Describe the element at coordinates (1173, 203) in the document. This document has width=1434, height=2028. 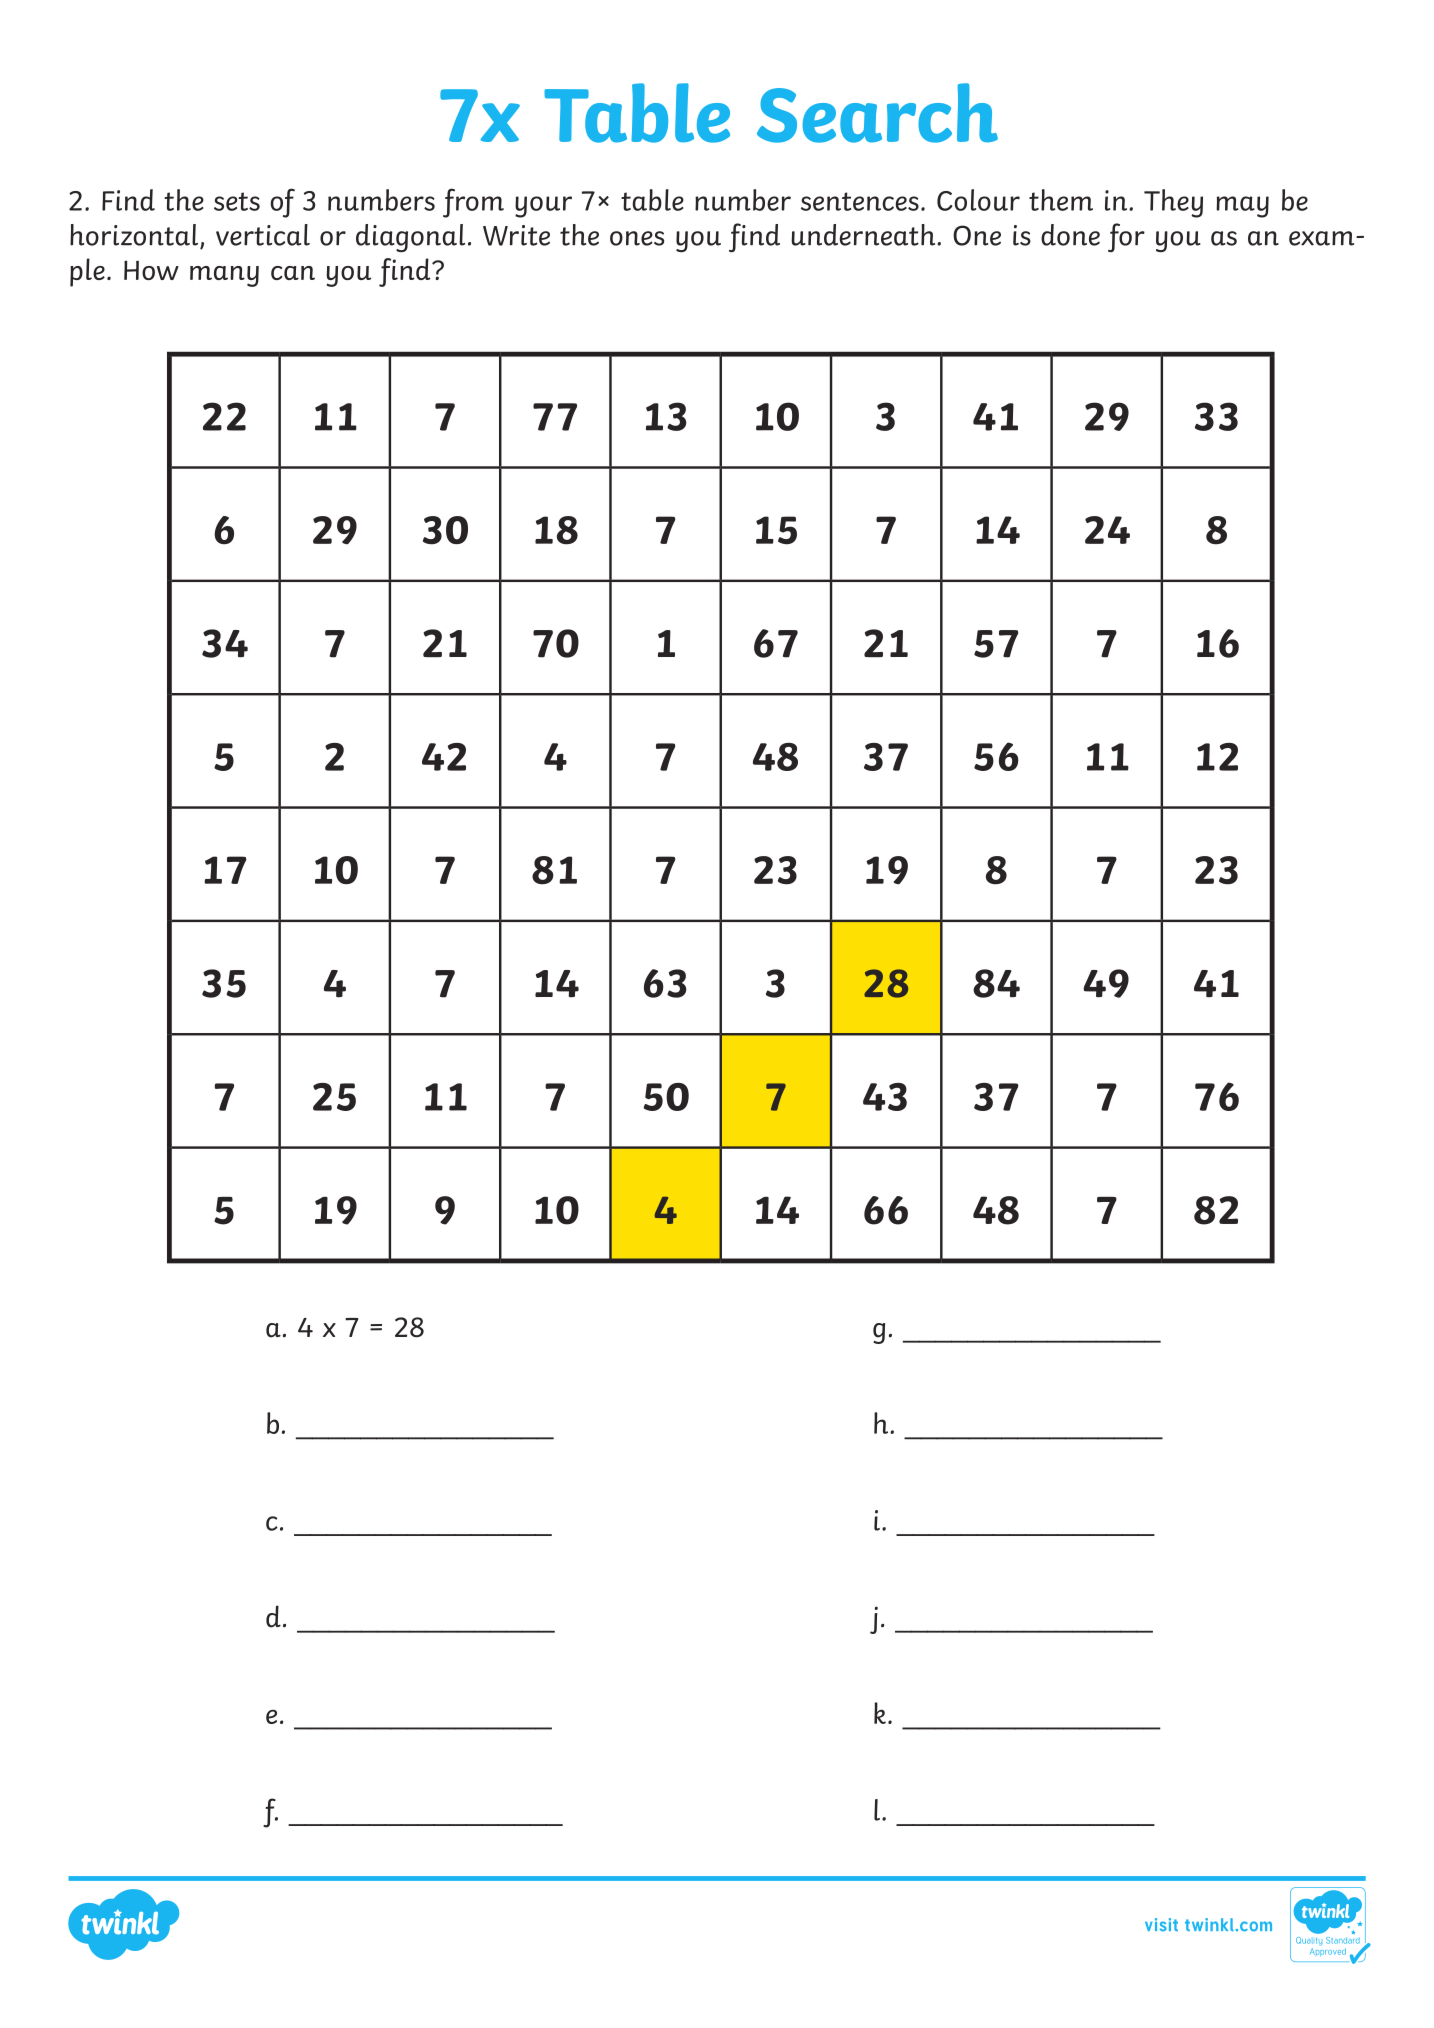
I see `They` at that location.
